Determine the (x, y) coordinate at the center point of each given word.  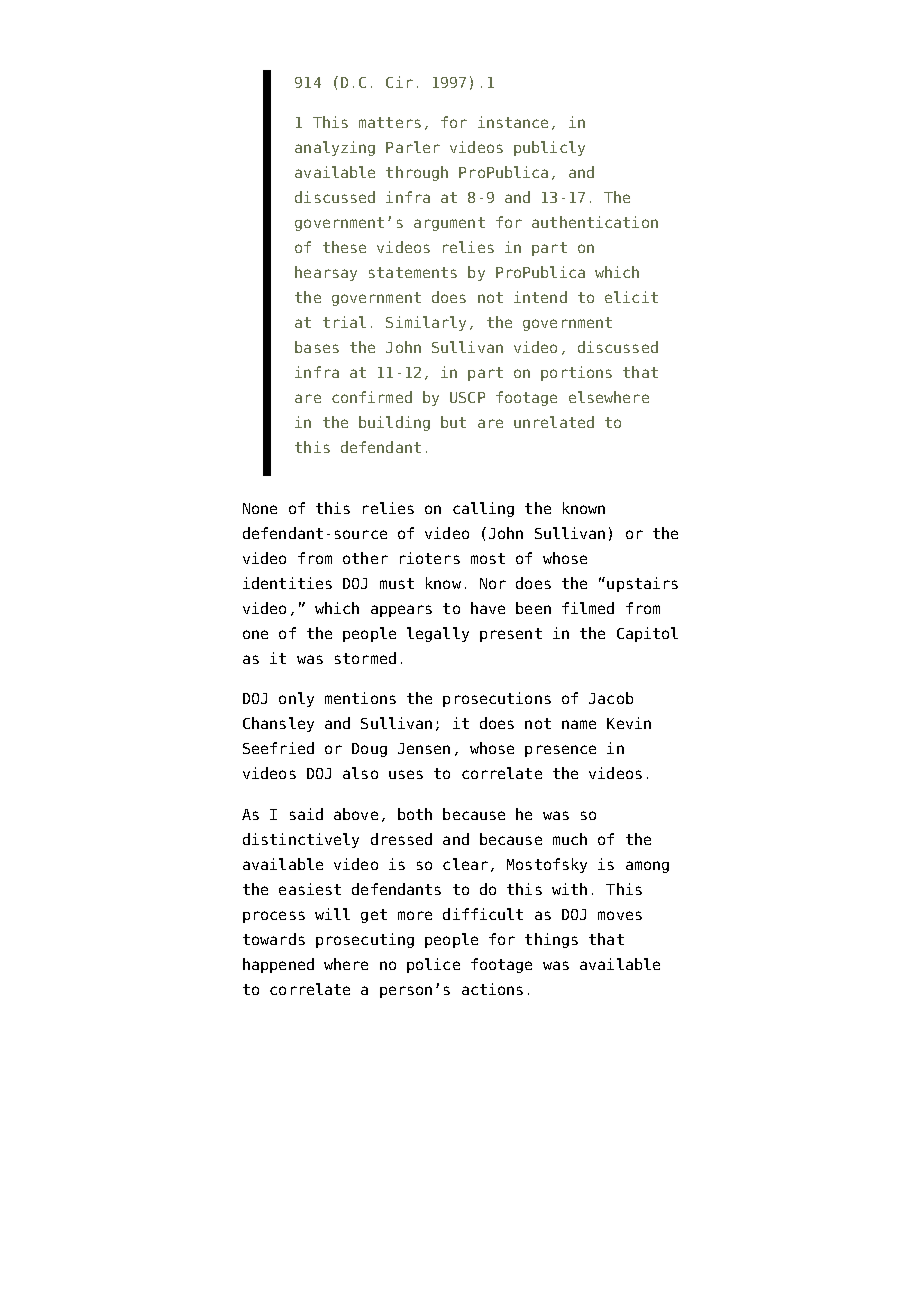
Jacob (611, 698)
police (433, 965)
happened (278, 965)
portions (576, 373)
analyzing (335, 148)
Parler (413, 147)
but (453, 422)
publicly (549, 148)
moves (620, 915)
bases (317, 347)
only (296, 699)
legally (438, 634)
